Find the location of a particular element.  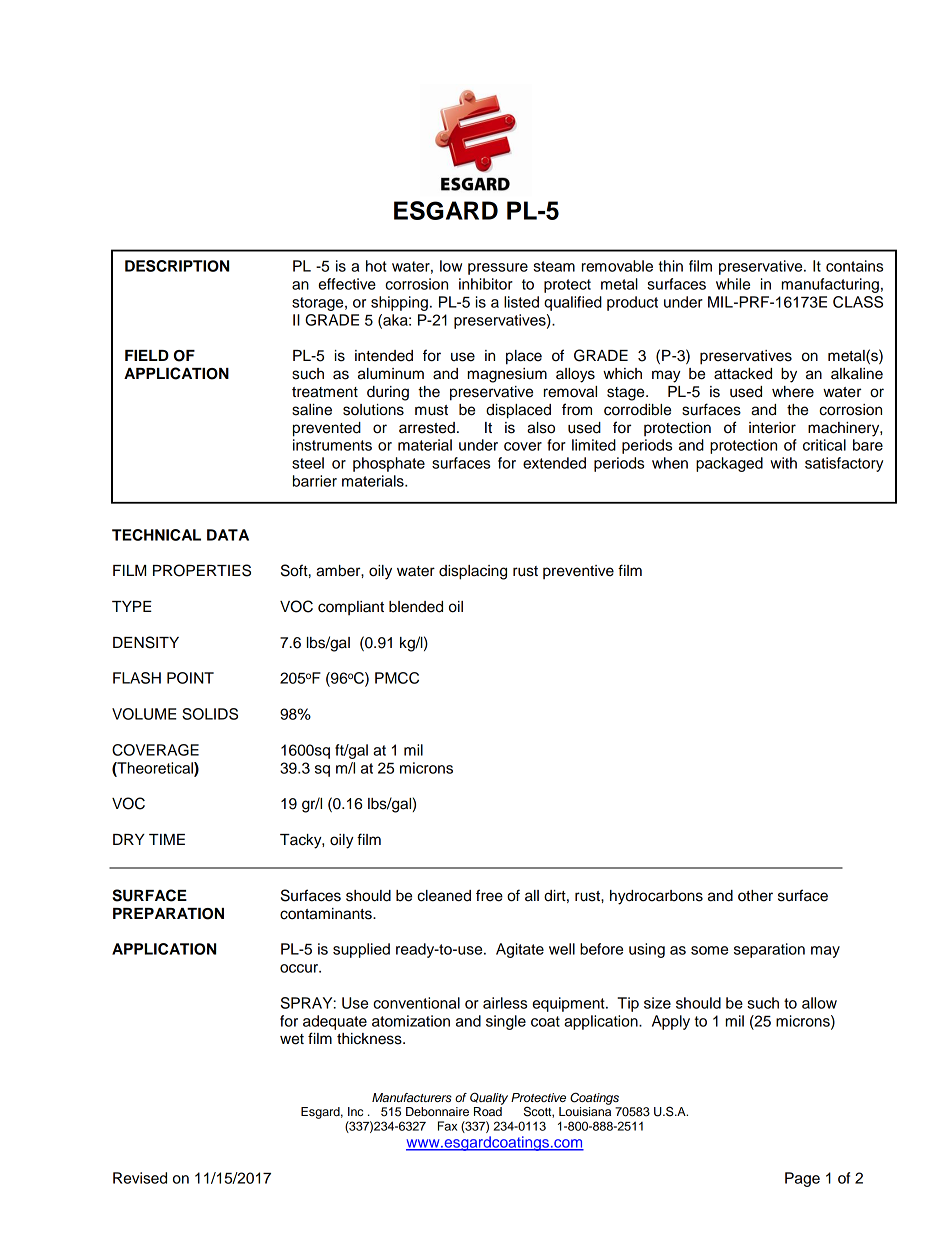

while is located at coordinates (733, 284).
